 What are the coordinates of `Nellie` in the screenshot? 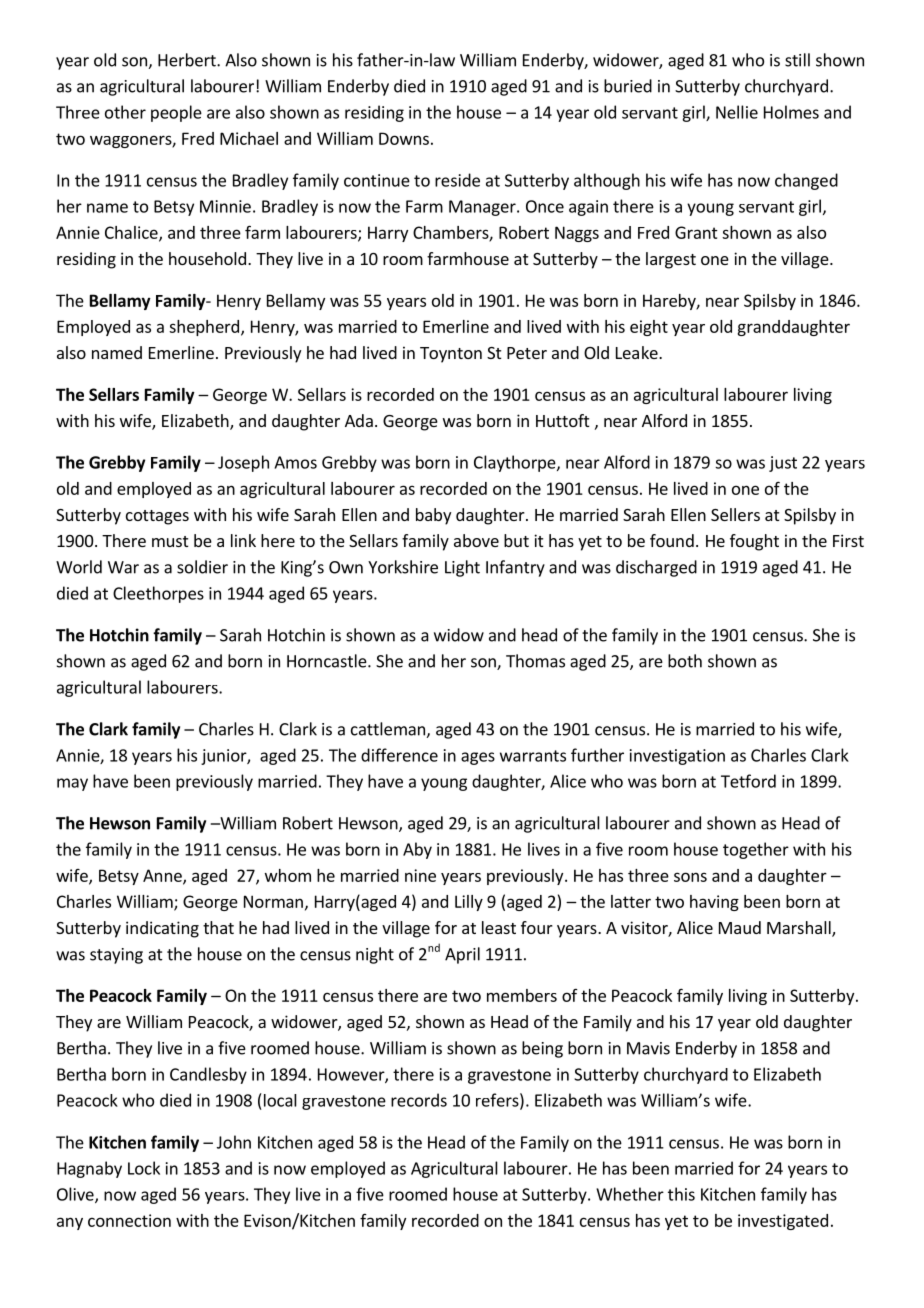 It's located at (737, 112).
